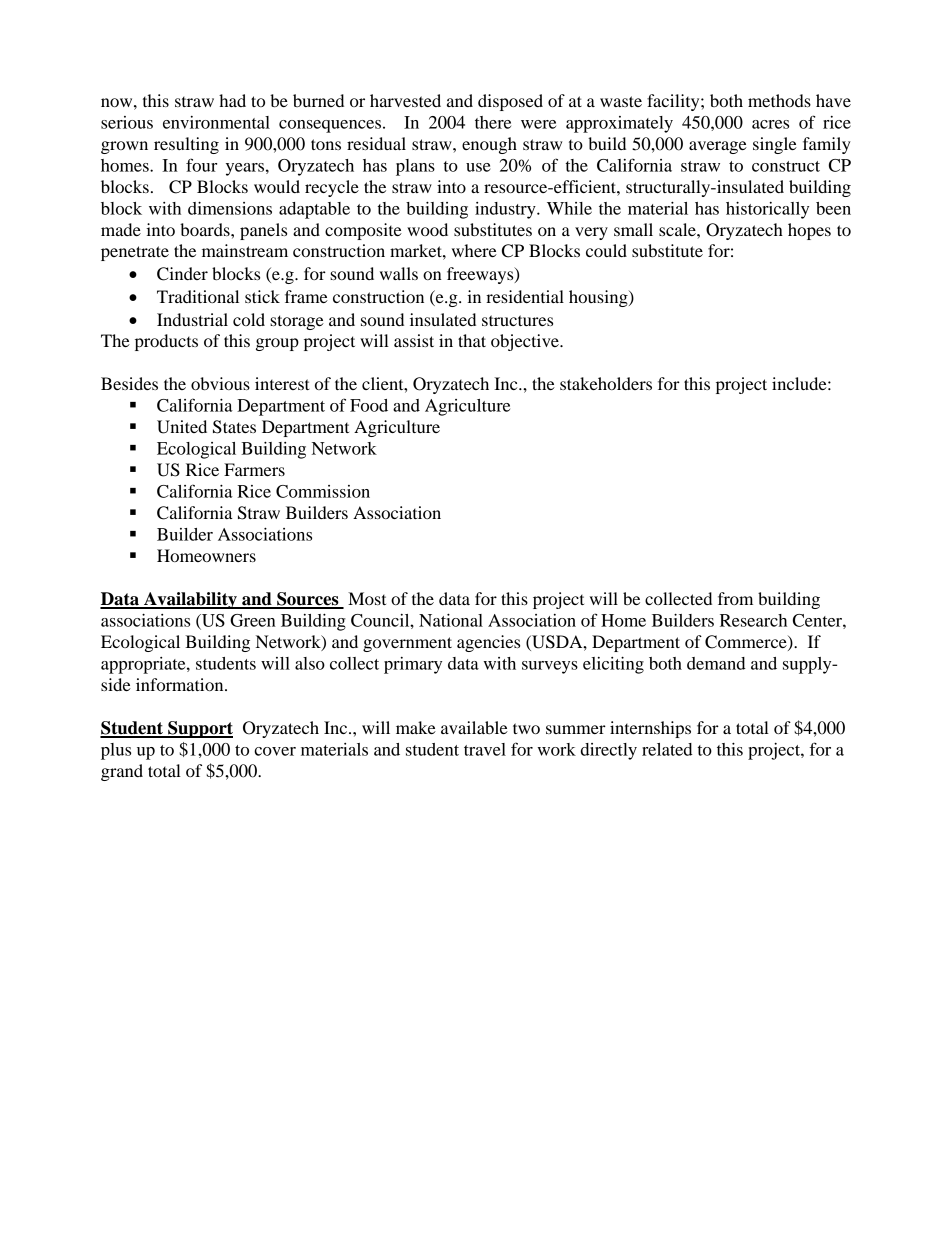 The image size is (952, 1233). Describe the element at coordinates (216, 122) in the screenshot. I see `environmental` at that location.
